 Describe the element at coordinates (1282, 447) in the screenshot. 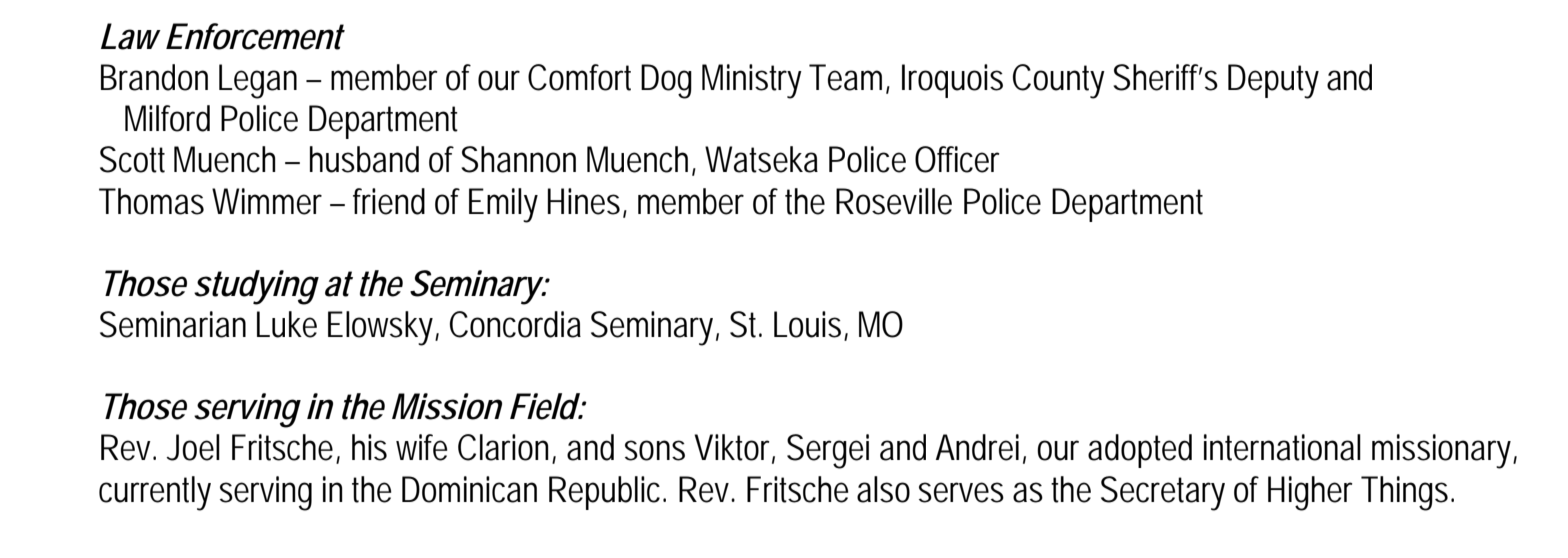

I see `international` at that location.
